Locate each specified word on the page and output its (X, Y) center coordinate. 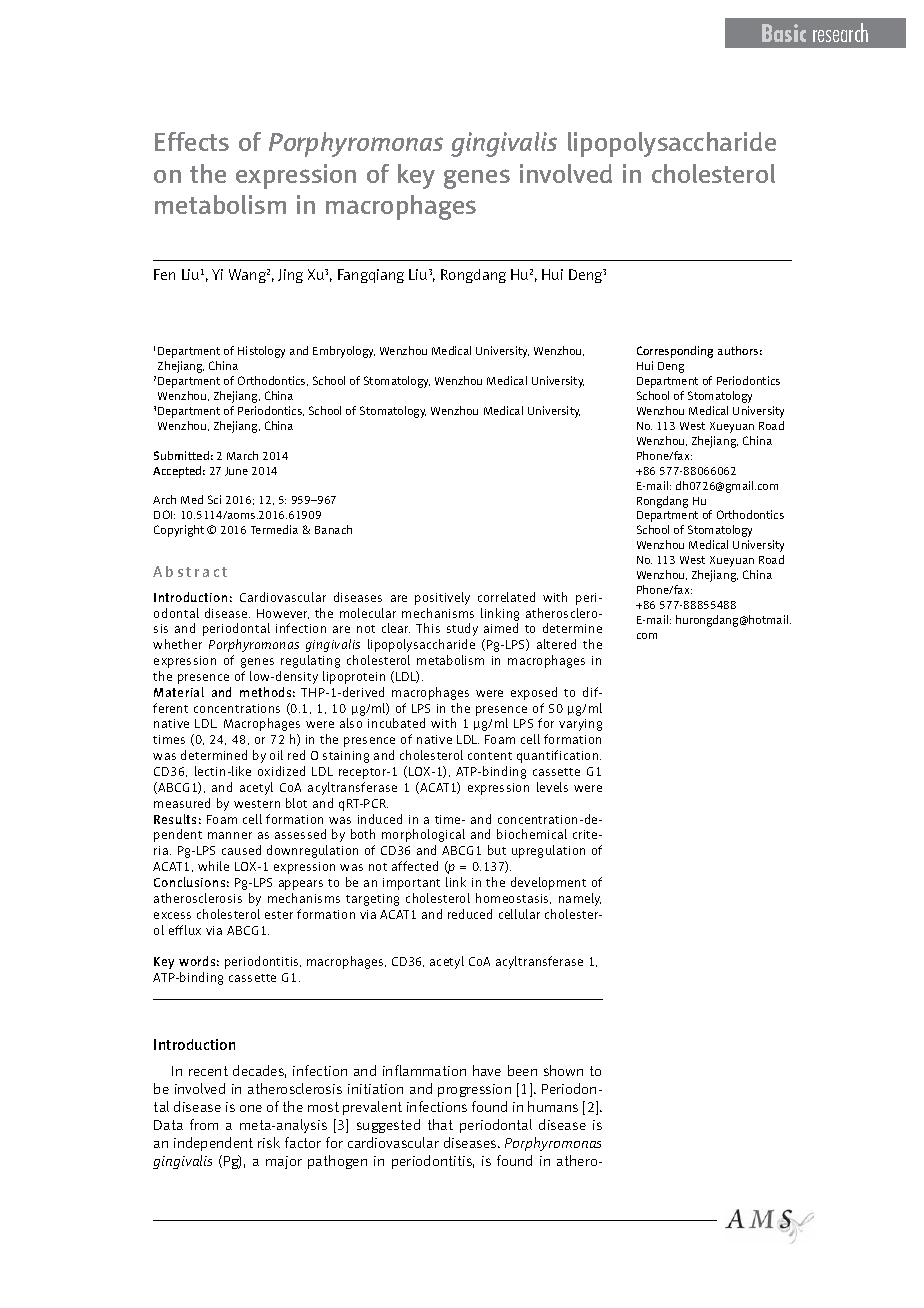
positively (442, 598)
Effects (192, 141)
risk (269, 1142)
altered (556, 644)
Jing (290, 276)
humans (553, 1106)
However (283, 614)
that (440, 1124)
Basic (784, 33)
